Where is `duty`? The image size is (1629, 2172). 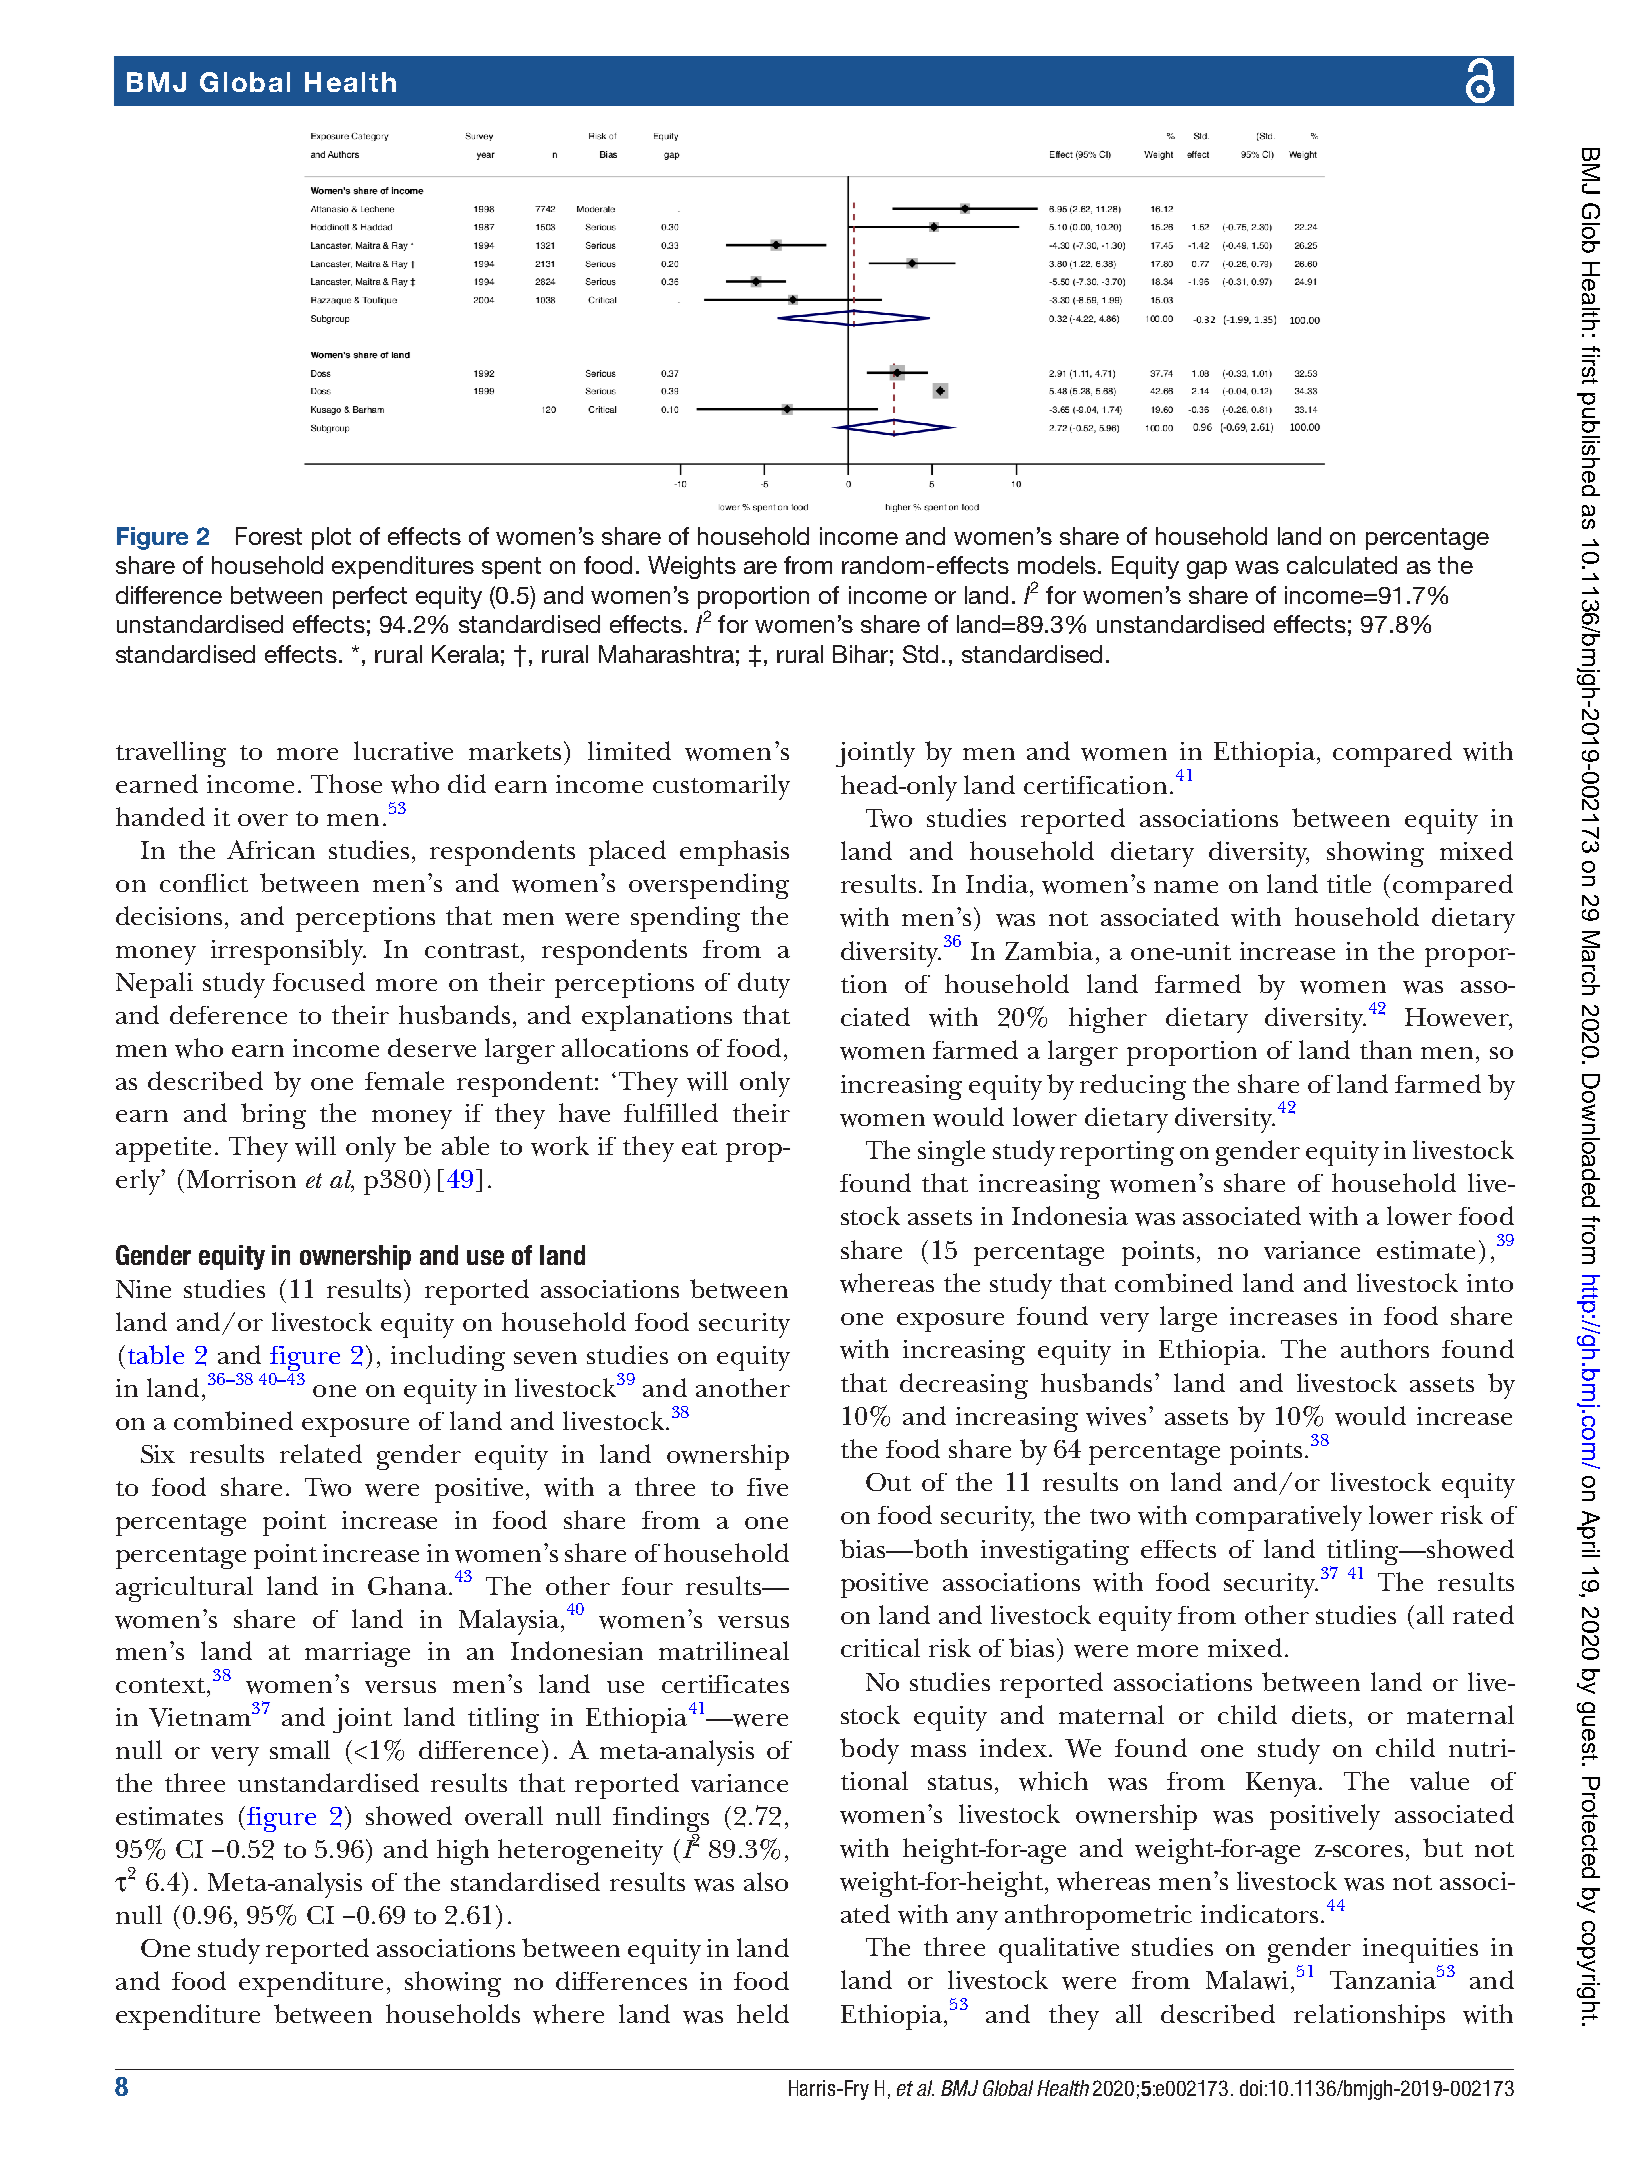 duty is located at coordinates (764, 985).
